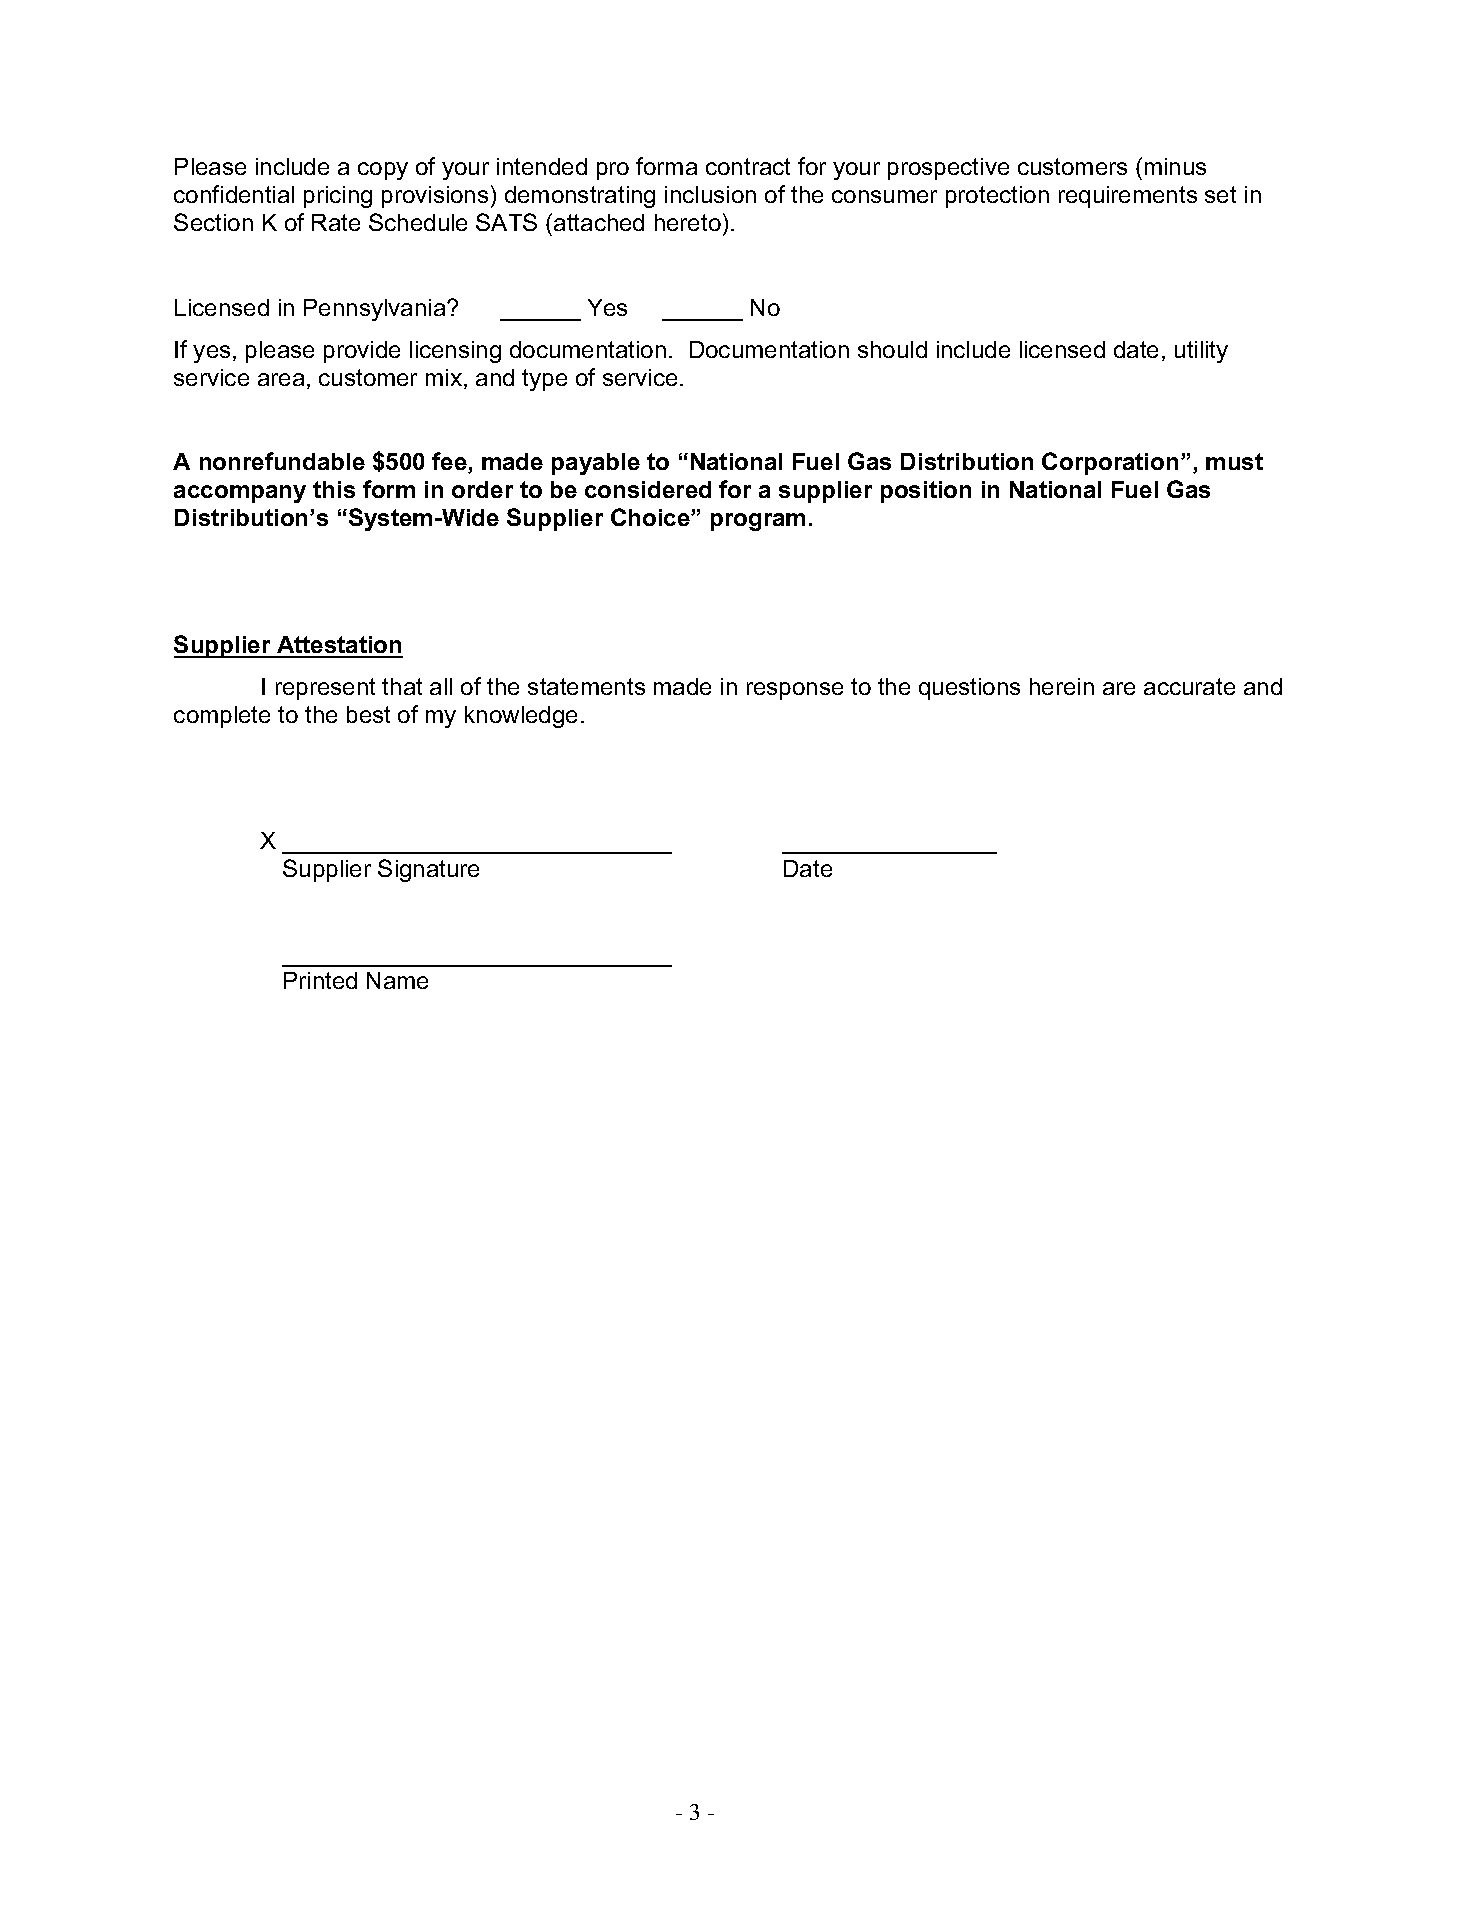 The image size is (1478, 1913). I want to click on Corporation, so click(1110, 463).
